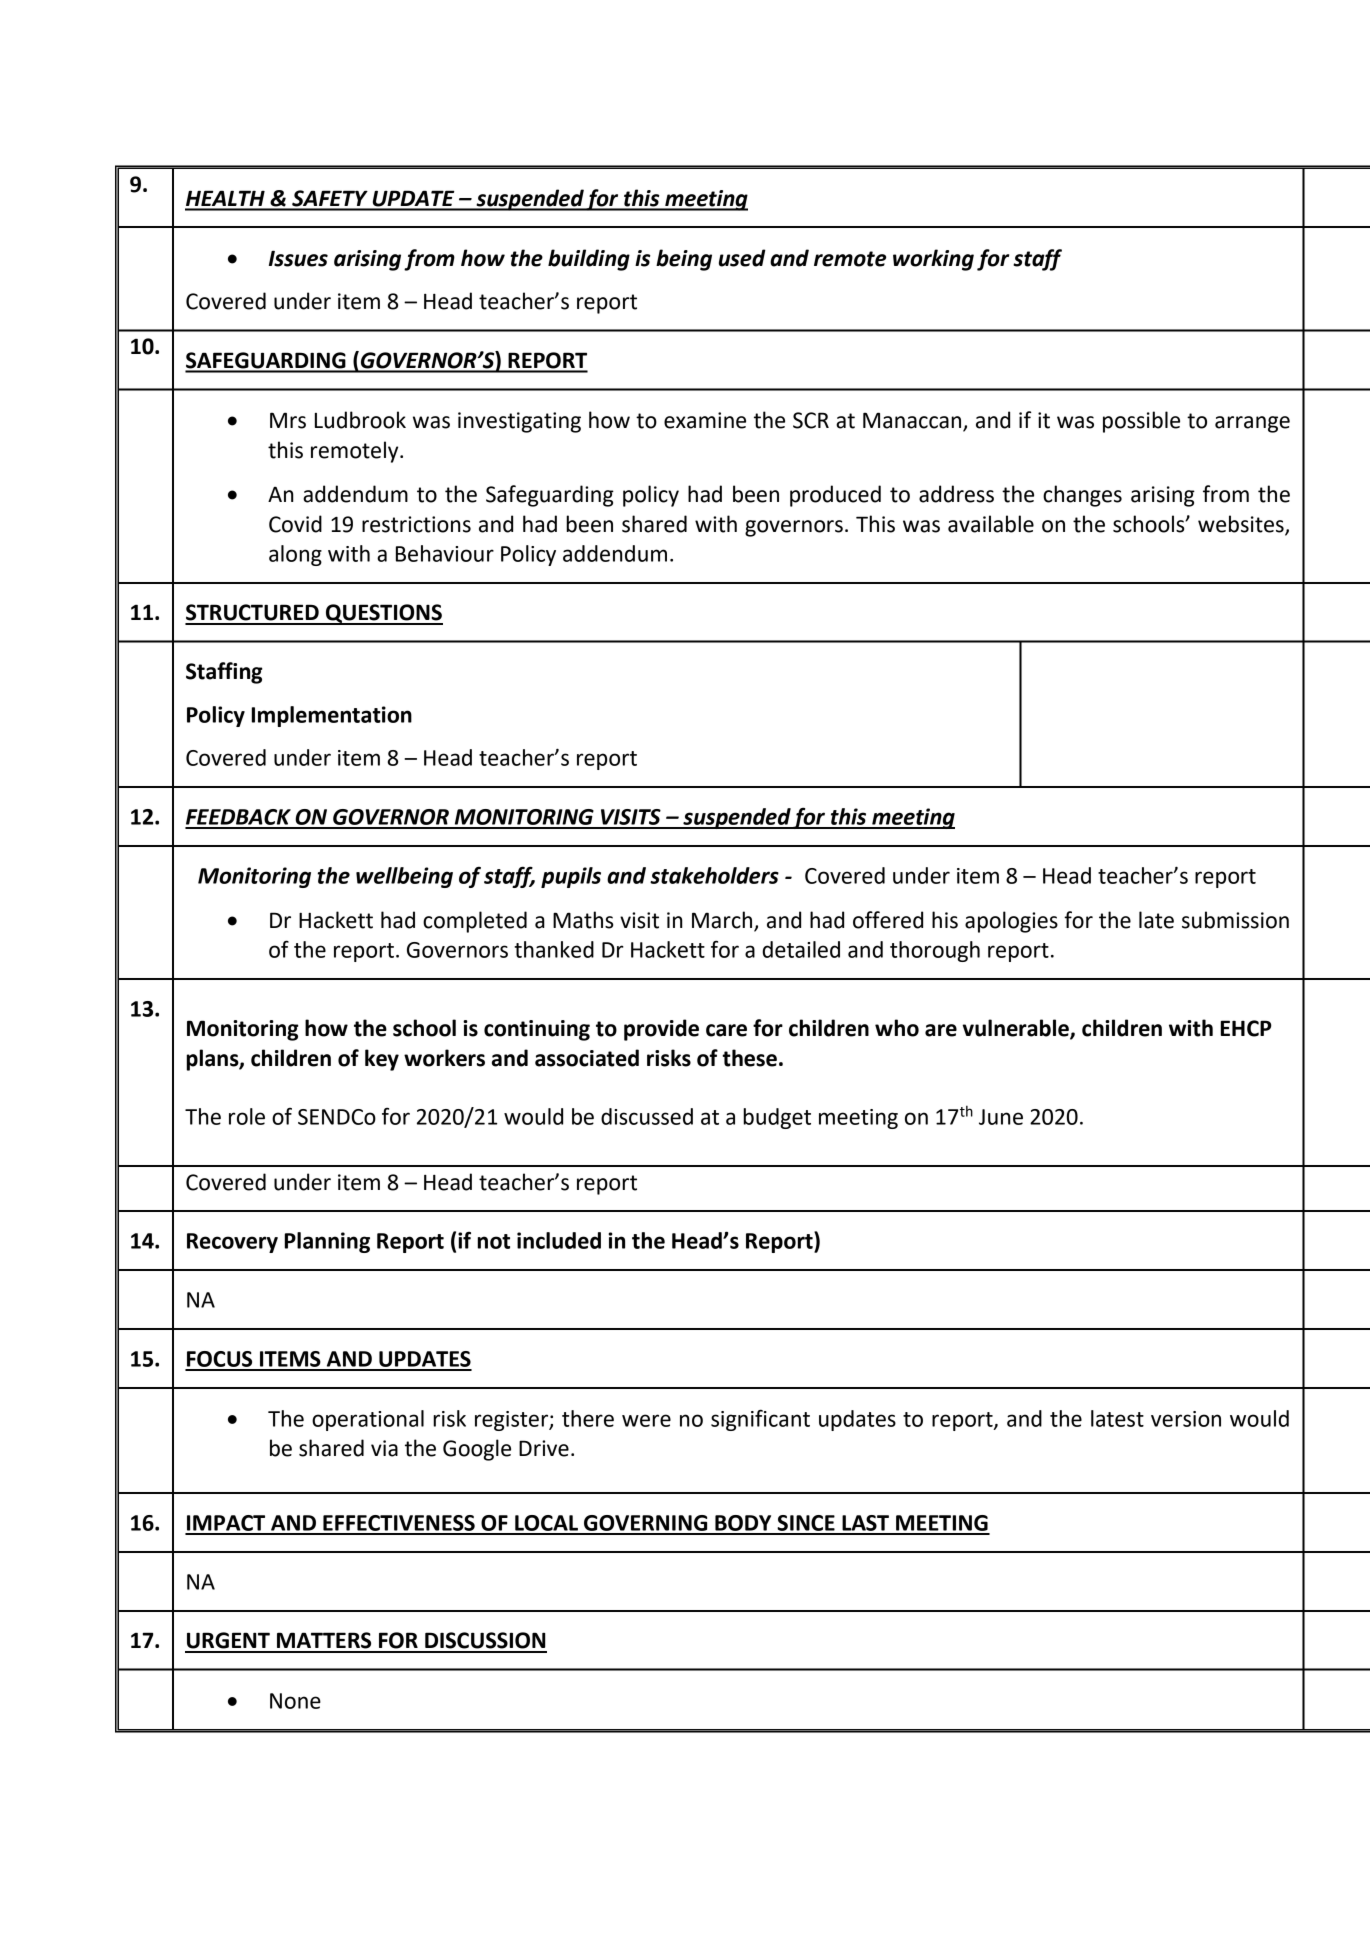 The height and width of the image is (1938, 1370). Describe the element at coordinates (588, 1418) in the image. I see `there` at that location.
